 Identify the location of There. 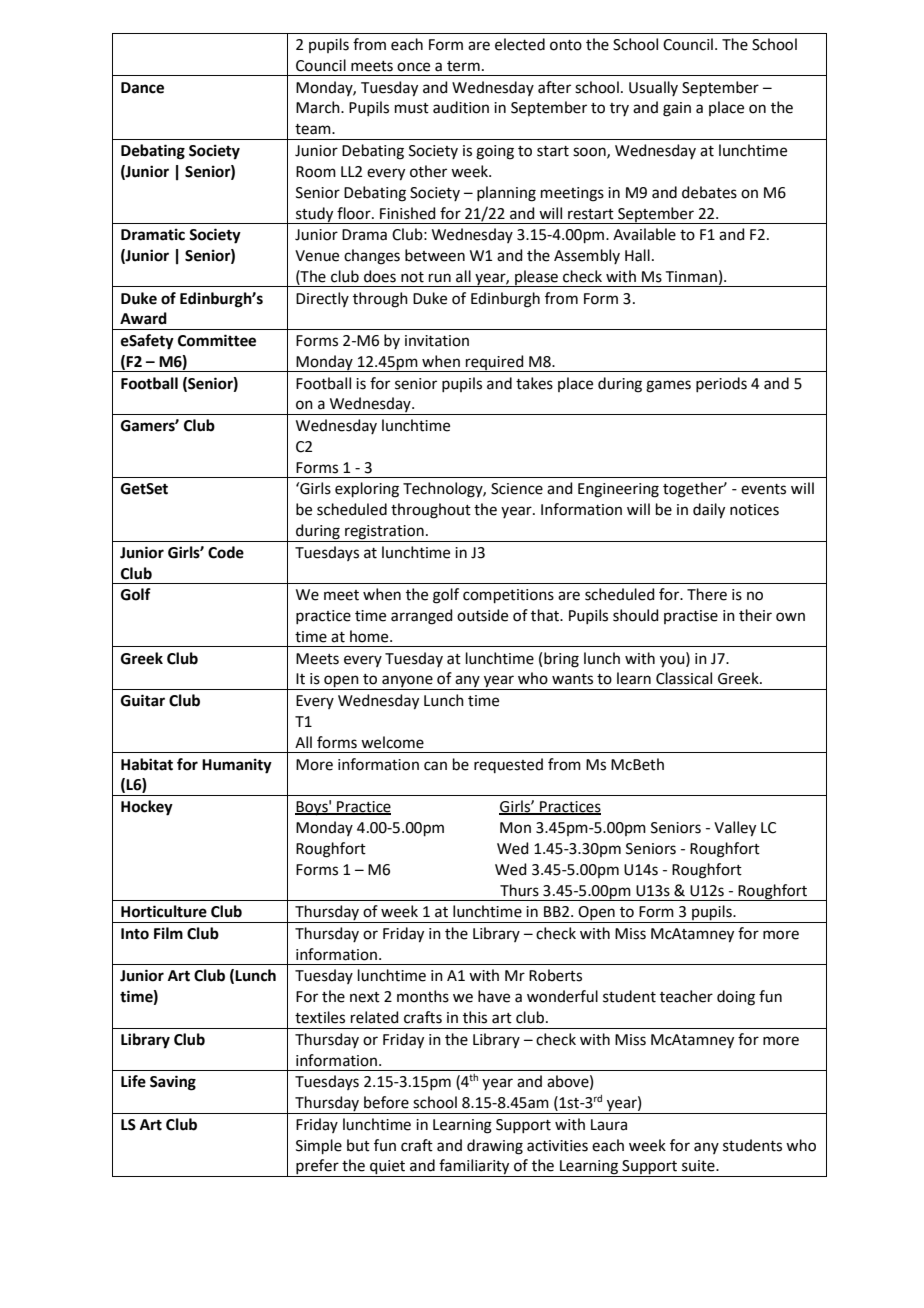
(707, 594).
